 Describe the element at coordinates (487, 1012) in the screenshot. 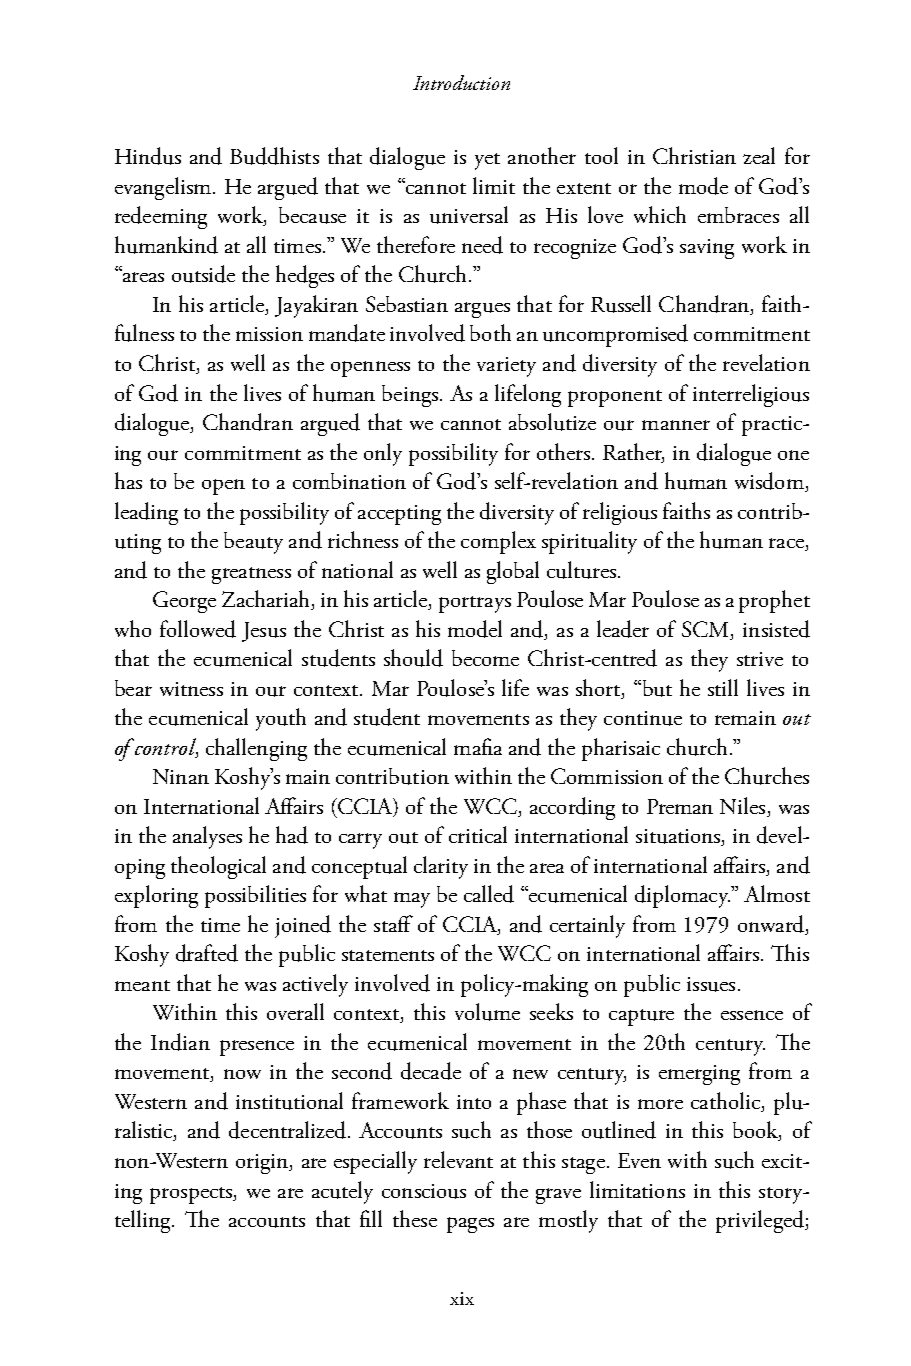

I see `volume` at that location.
